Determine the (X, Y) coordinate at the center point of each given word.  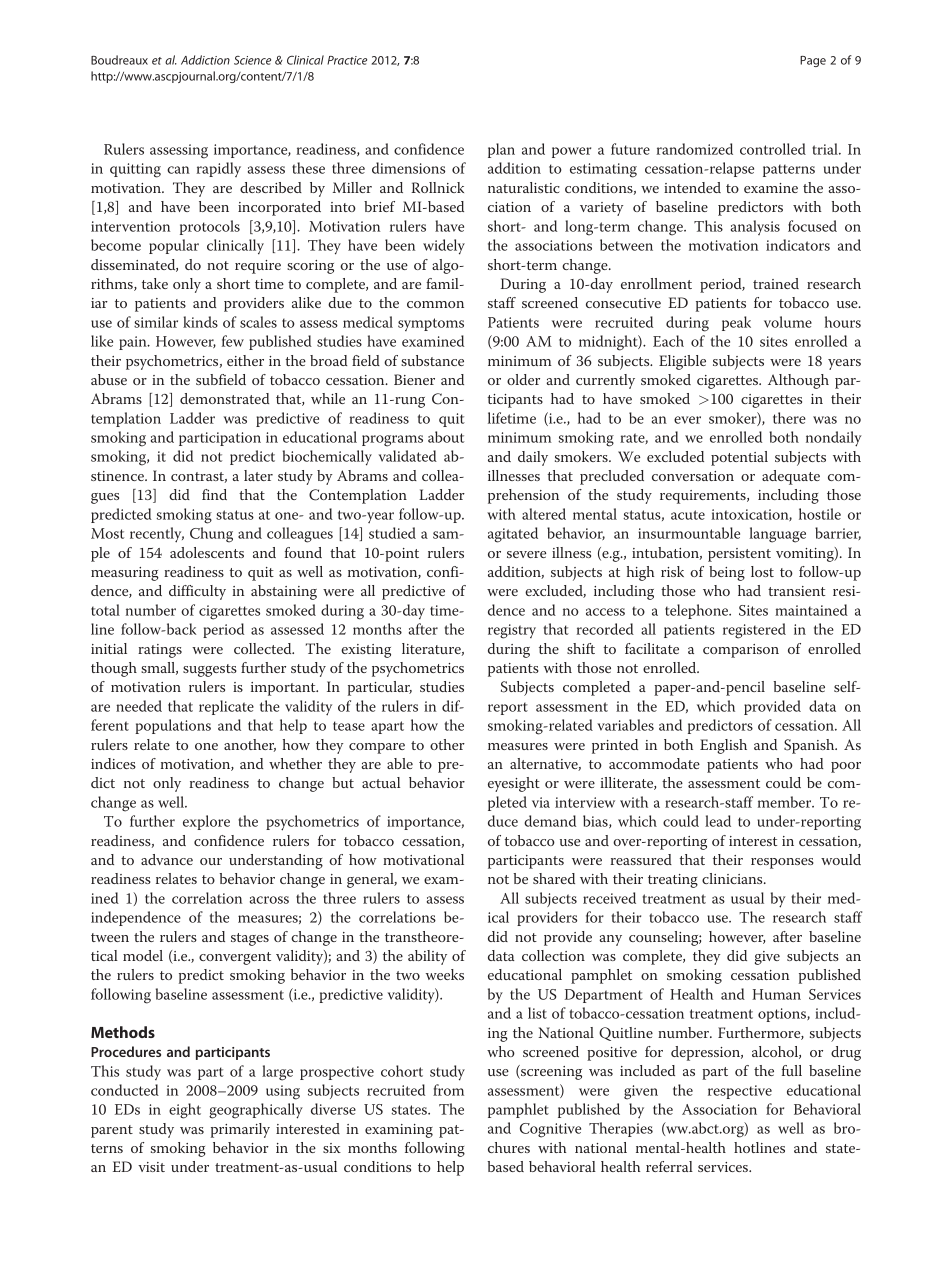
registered (754, 631)
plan (501, 150)
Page (813, 61)
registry (512, 631)
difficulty (197, 592)
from (448, 1090)
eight (185, 1111)
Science (252, 60)
